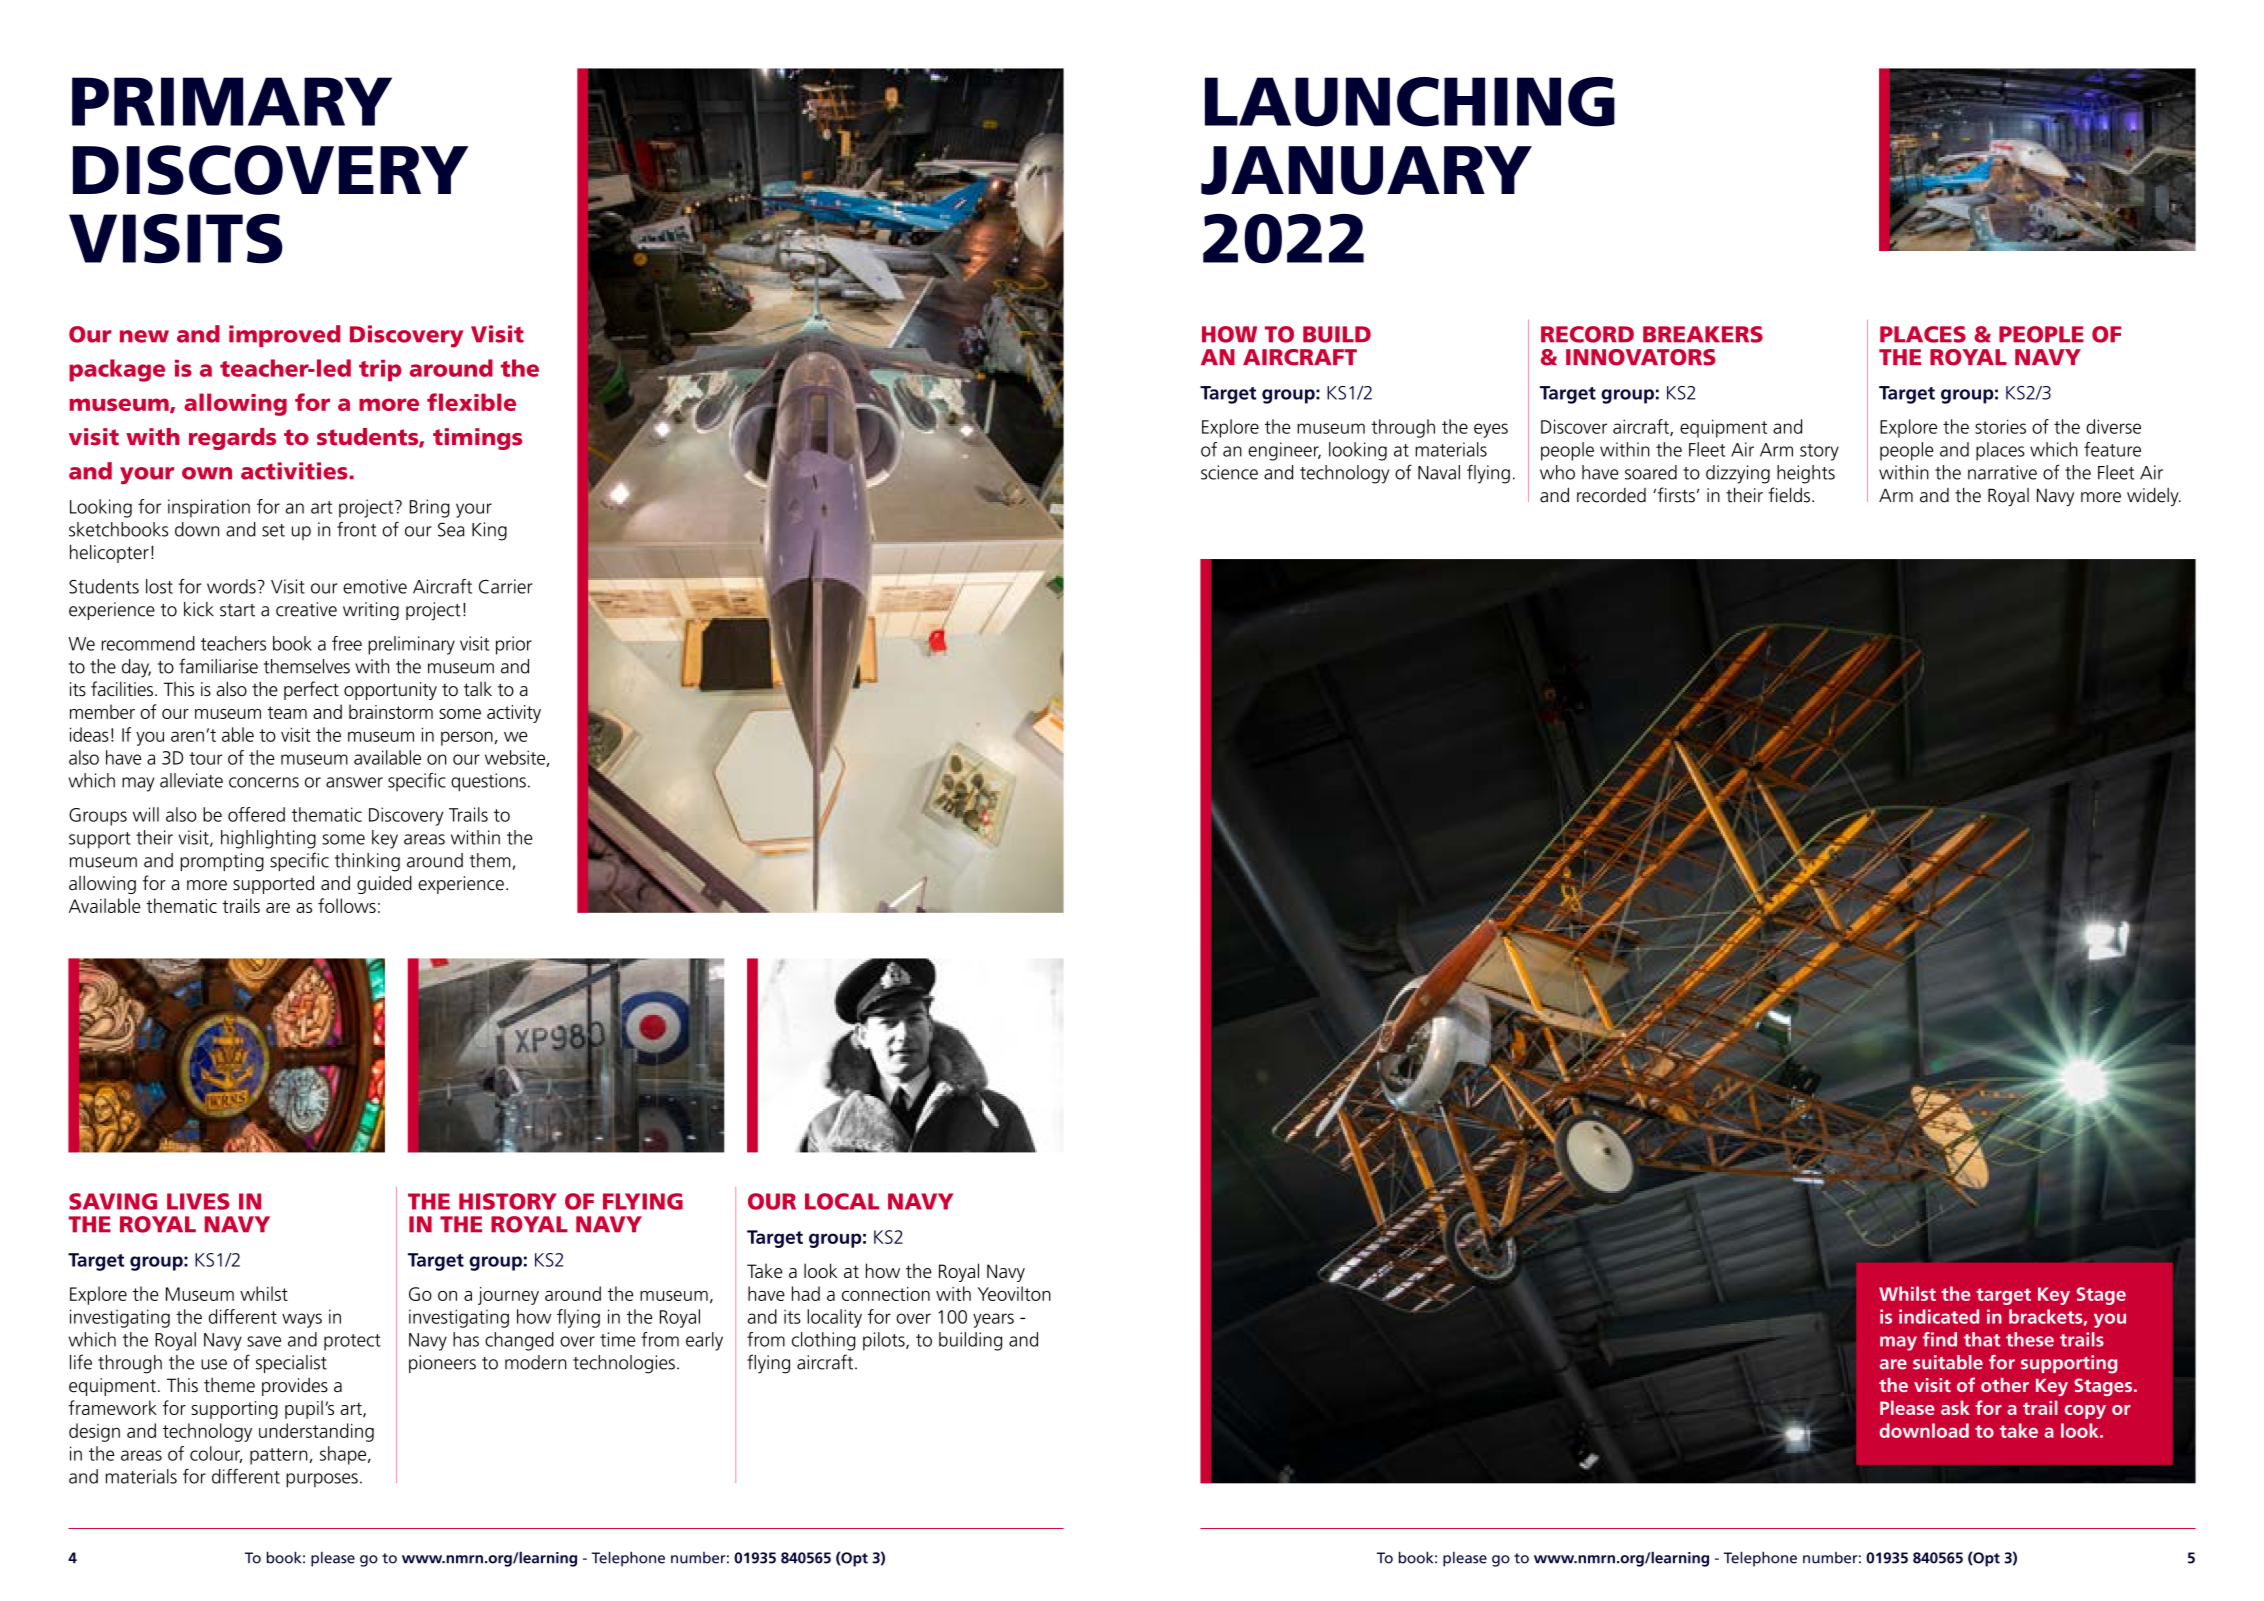  I want to click on understanding, so click(316, 1432).
